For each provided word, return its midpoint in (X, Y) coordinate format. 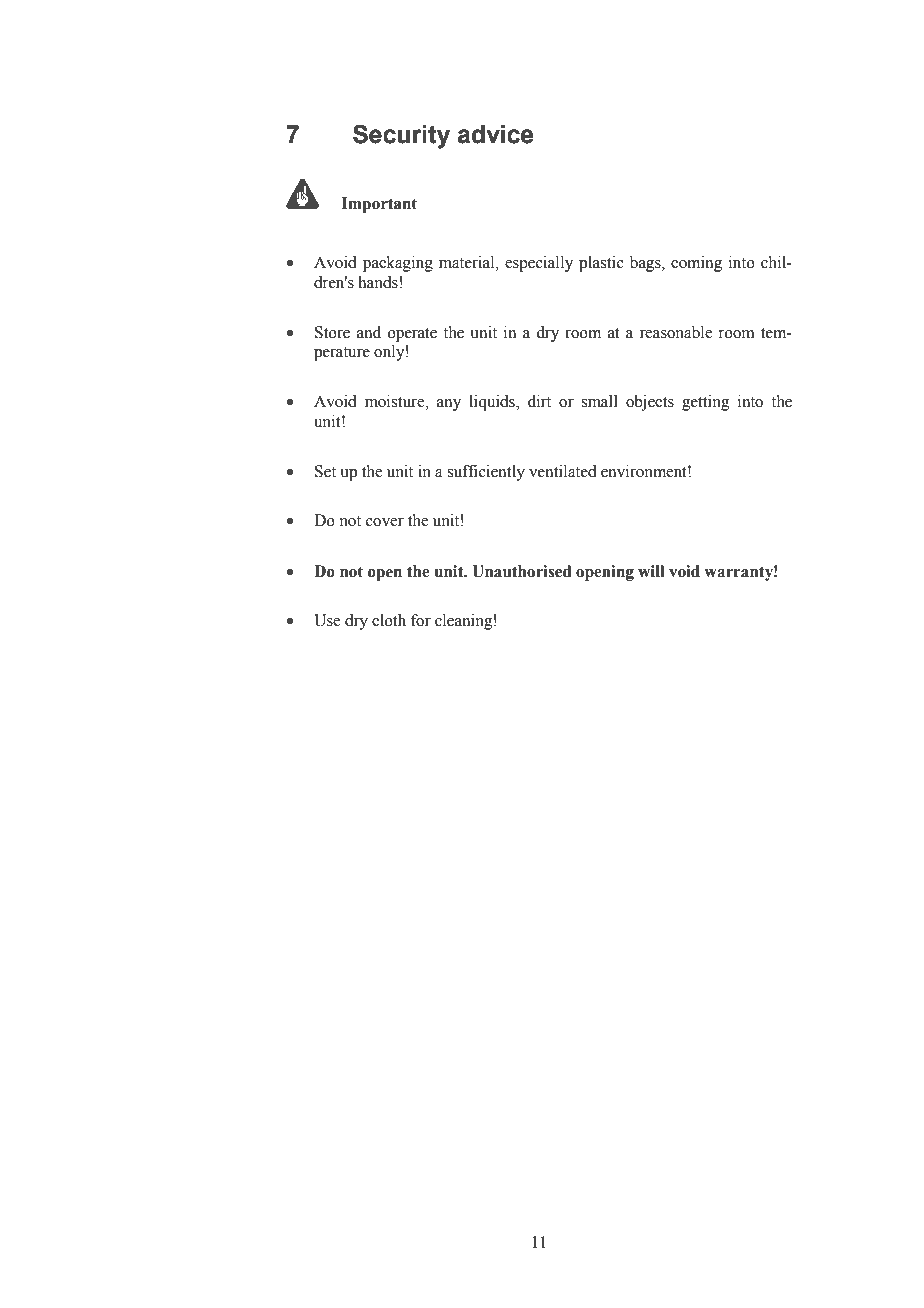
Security (401, 136)
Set (325, 471)
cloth (389, 620)
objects (650, 403)
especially (539, 264)
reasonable (676, 332)
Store (332, 332)
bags (646, 264)
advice (495, 134)
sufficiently (486, 473)
